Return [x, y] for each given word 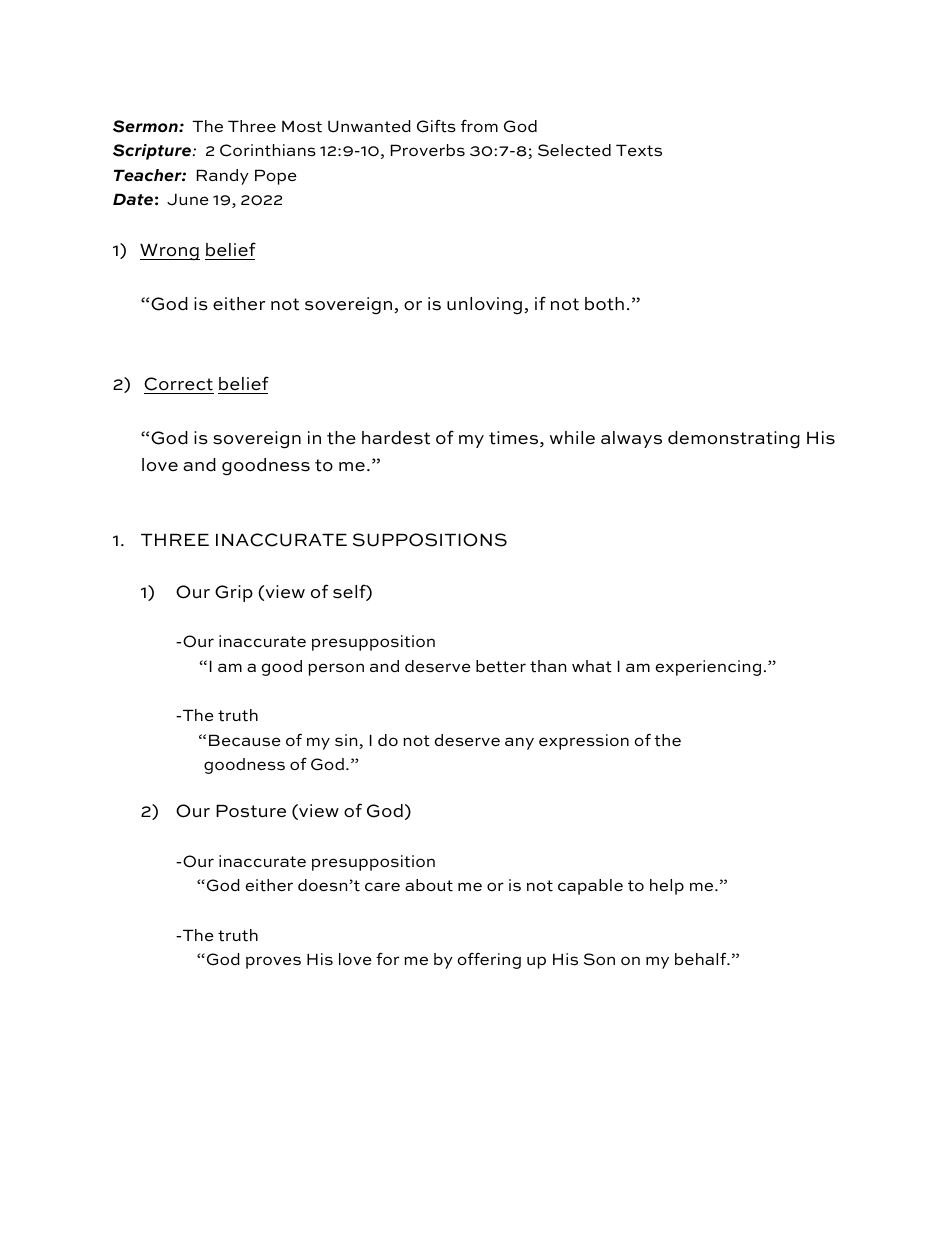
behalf [702, 958]
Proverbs [428, 150]
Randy [223, 177]
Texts [639, 150]
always [631, 439]
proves [273, 962]
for [387, 958]
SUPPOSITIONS [430, 540]
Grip [234, 593]
